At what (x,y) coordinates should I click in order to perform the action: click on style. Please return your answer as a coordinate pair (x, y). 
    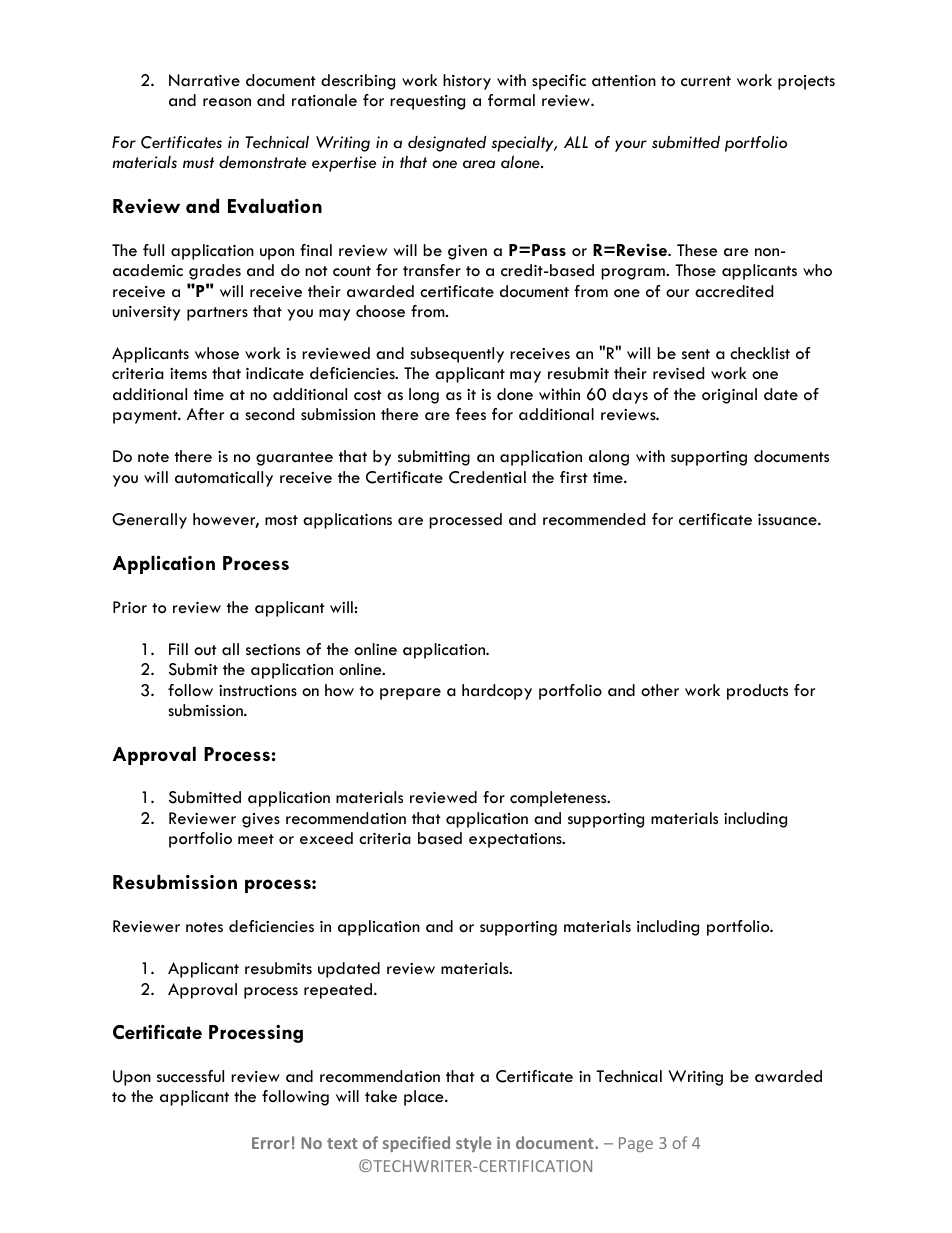
    Looking at the image, I should click on (473, 1144).
